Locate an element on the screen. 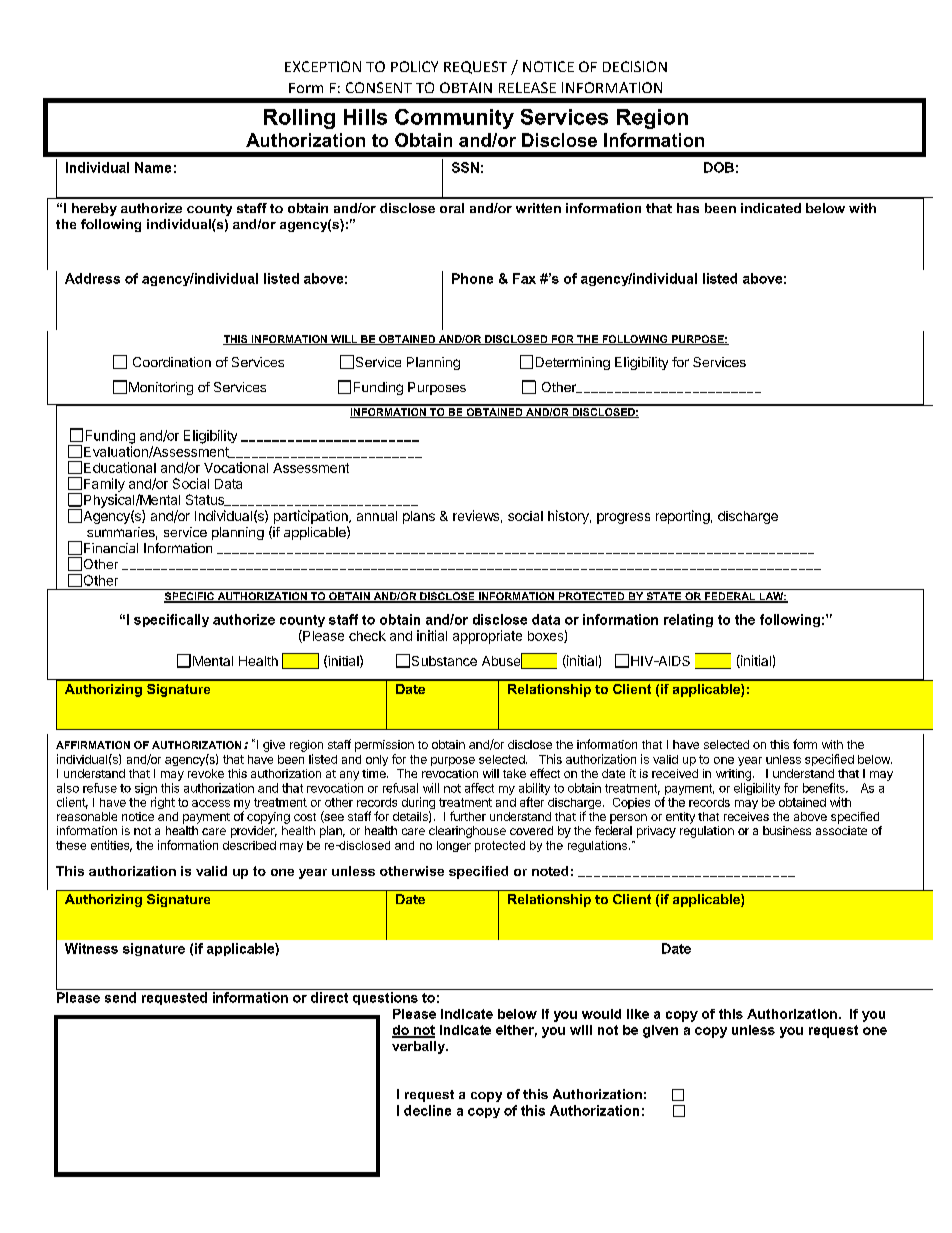 This screenshot has height=1233, width=952. appropriate is located at coordinates (487, 637).
